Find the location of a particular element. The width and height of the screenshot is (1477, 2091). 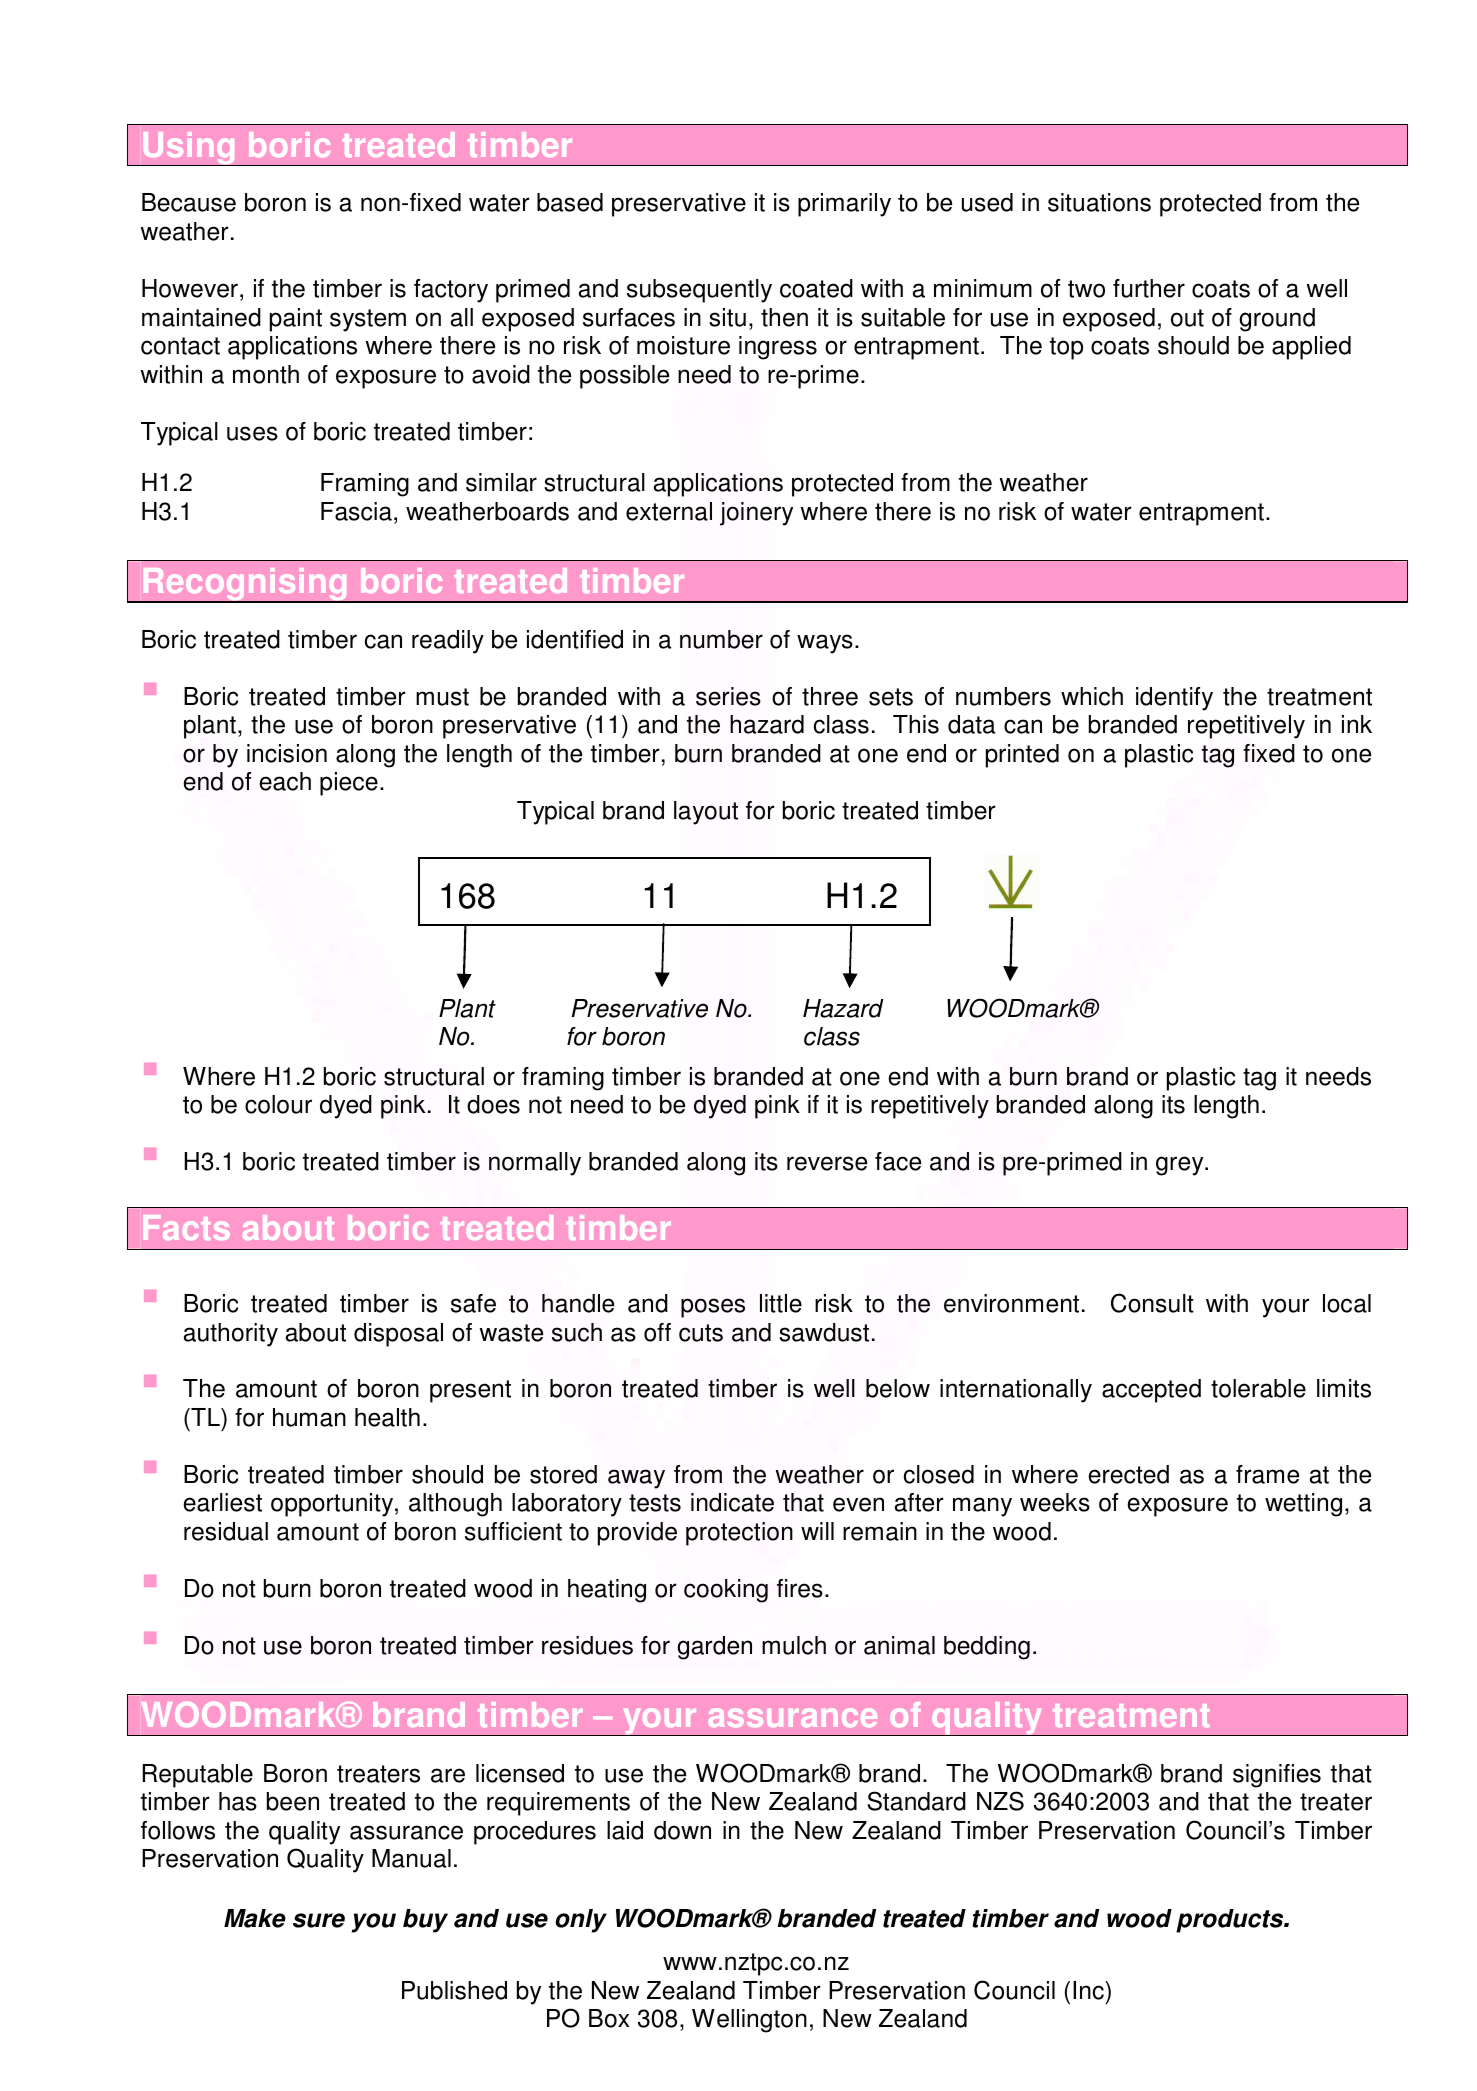

grey is located at coordinates (1181, 1166).
